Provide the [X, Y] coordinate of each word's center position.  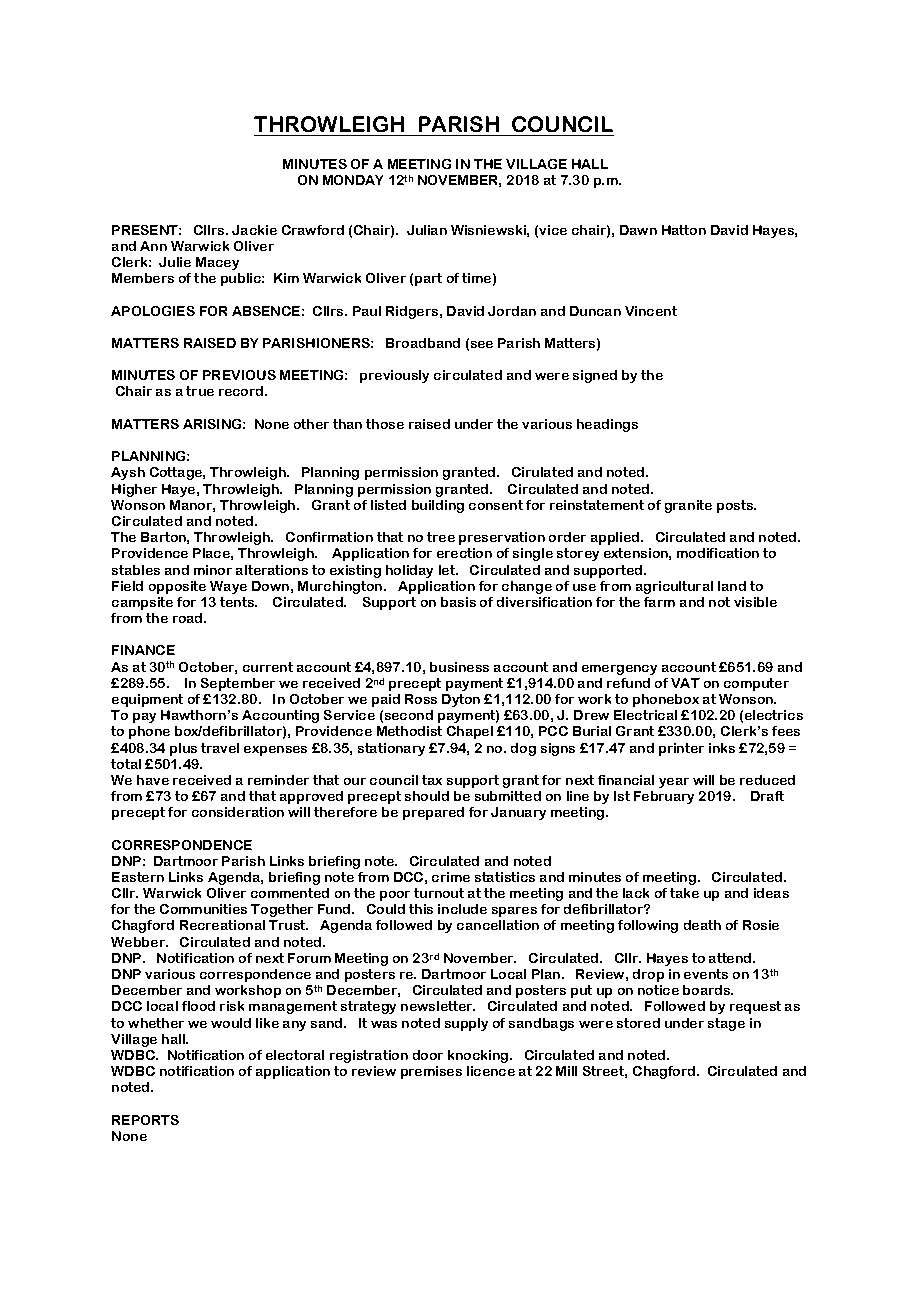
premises [431, 1072]
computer [756, 684]
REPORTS [145, 1120]
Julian [427, 230]
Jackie [254, 230]
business [459, 667]
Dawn [638, 230]
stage [726, 1024]
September [238, 684]
